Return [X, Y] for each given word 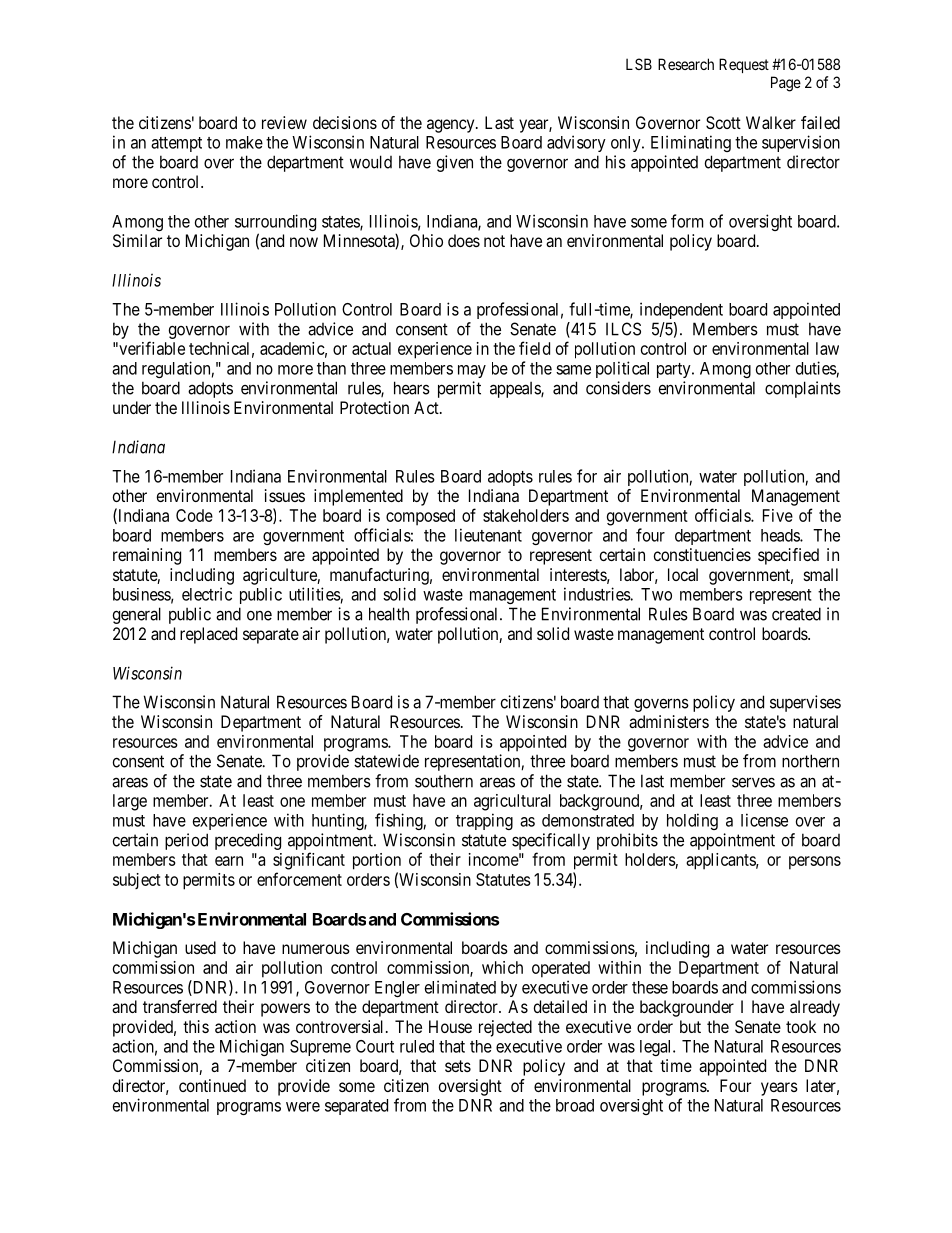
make [244, 142]
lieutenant [488, 535]
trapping [484, 821]
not [494, 241]
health [389, 614]
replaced [208, 635]
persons [815, 863]
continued [212, 1085]
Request [744, 65]
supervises [805, 703]
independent [681, 310]
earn [229, 861]
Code [194, 515]
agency [452, 126]
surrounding [275, 224]
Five [778, 515]
